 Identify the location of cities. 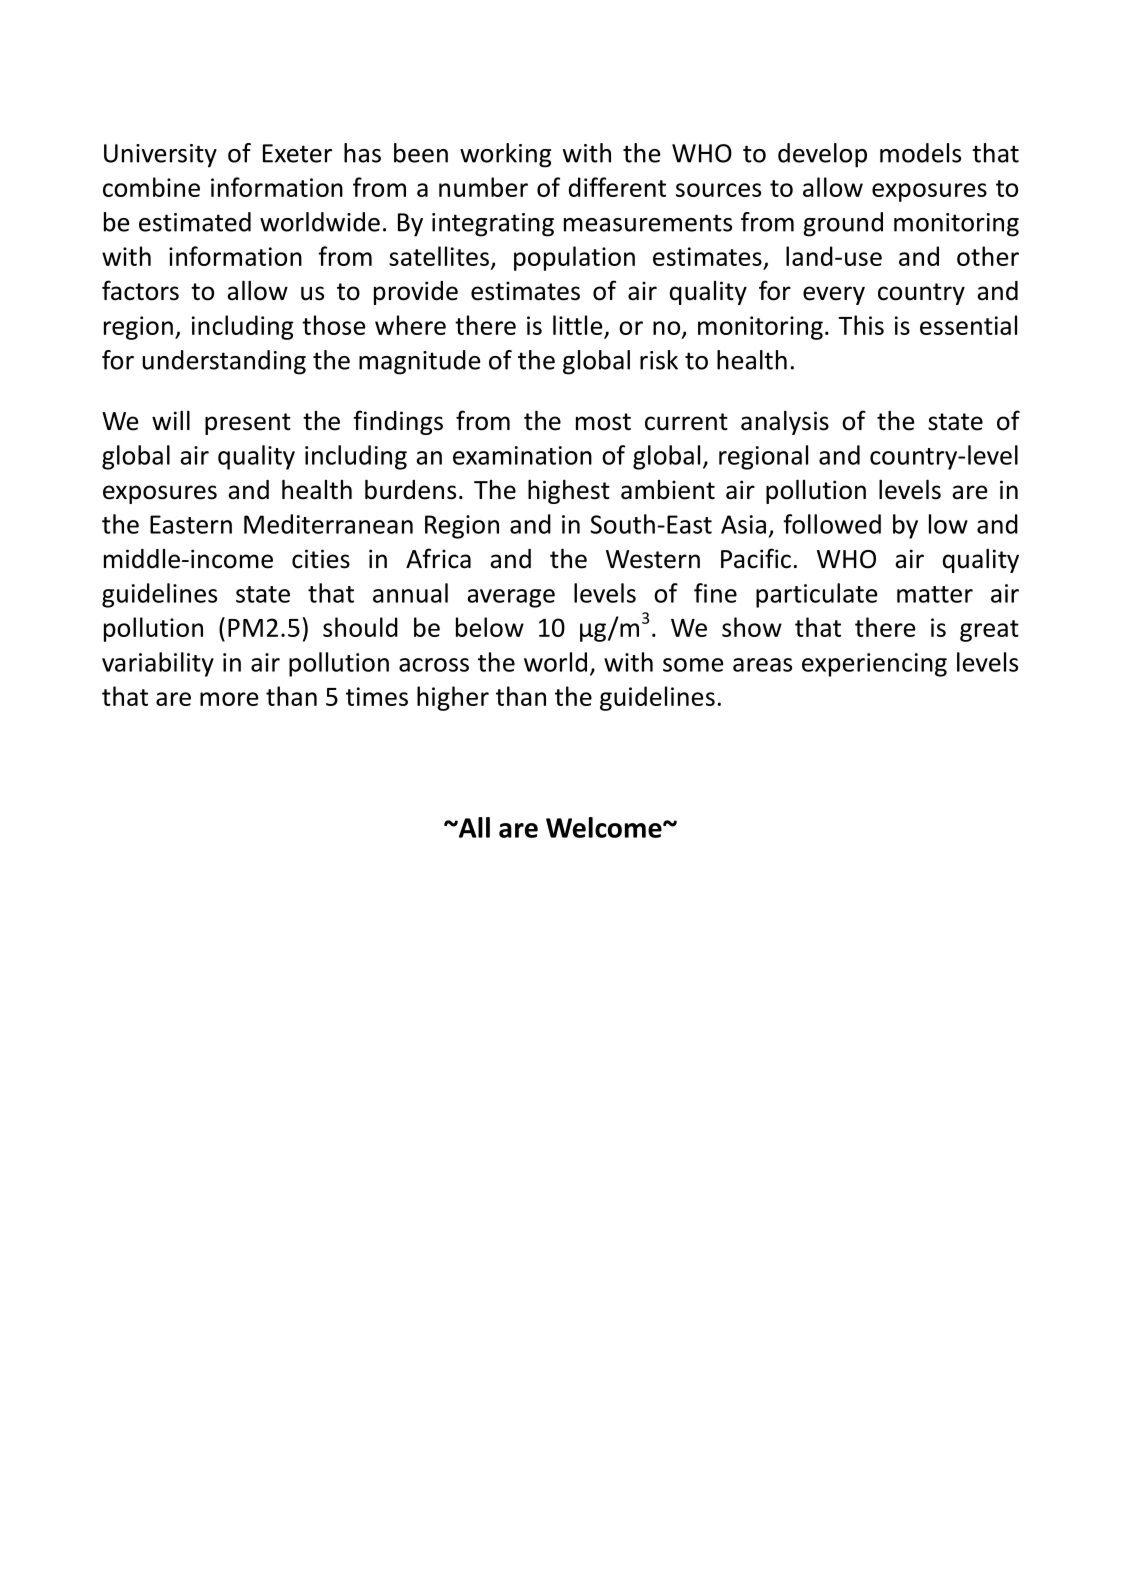
(321, 559).
